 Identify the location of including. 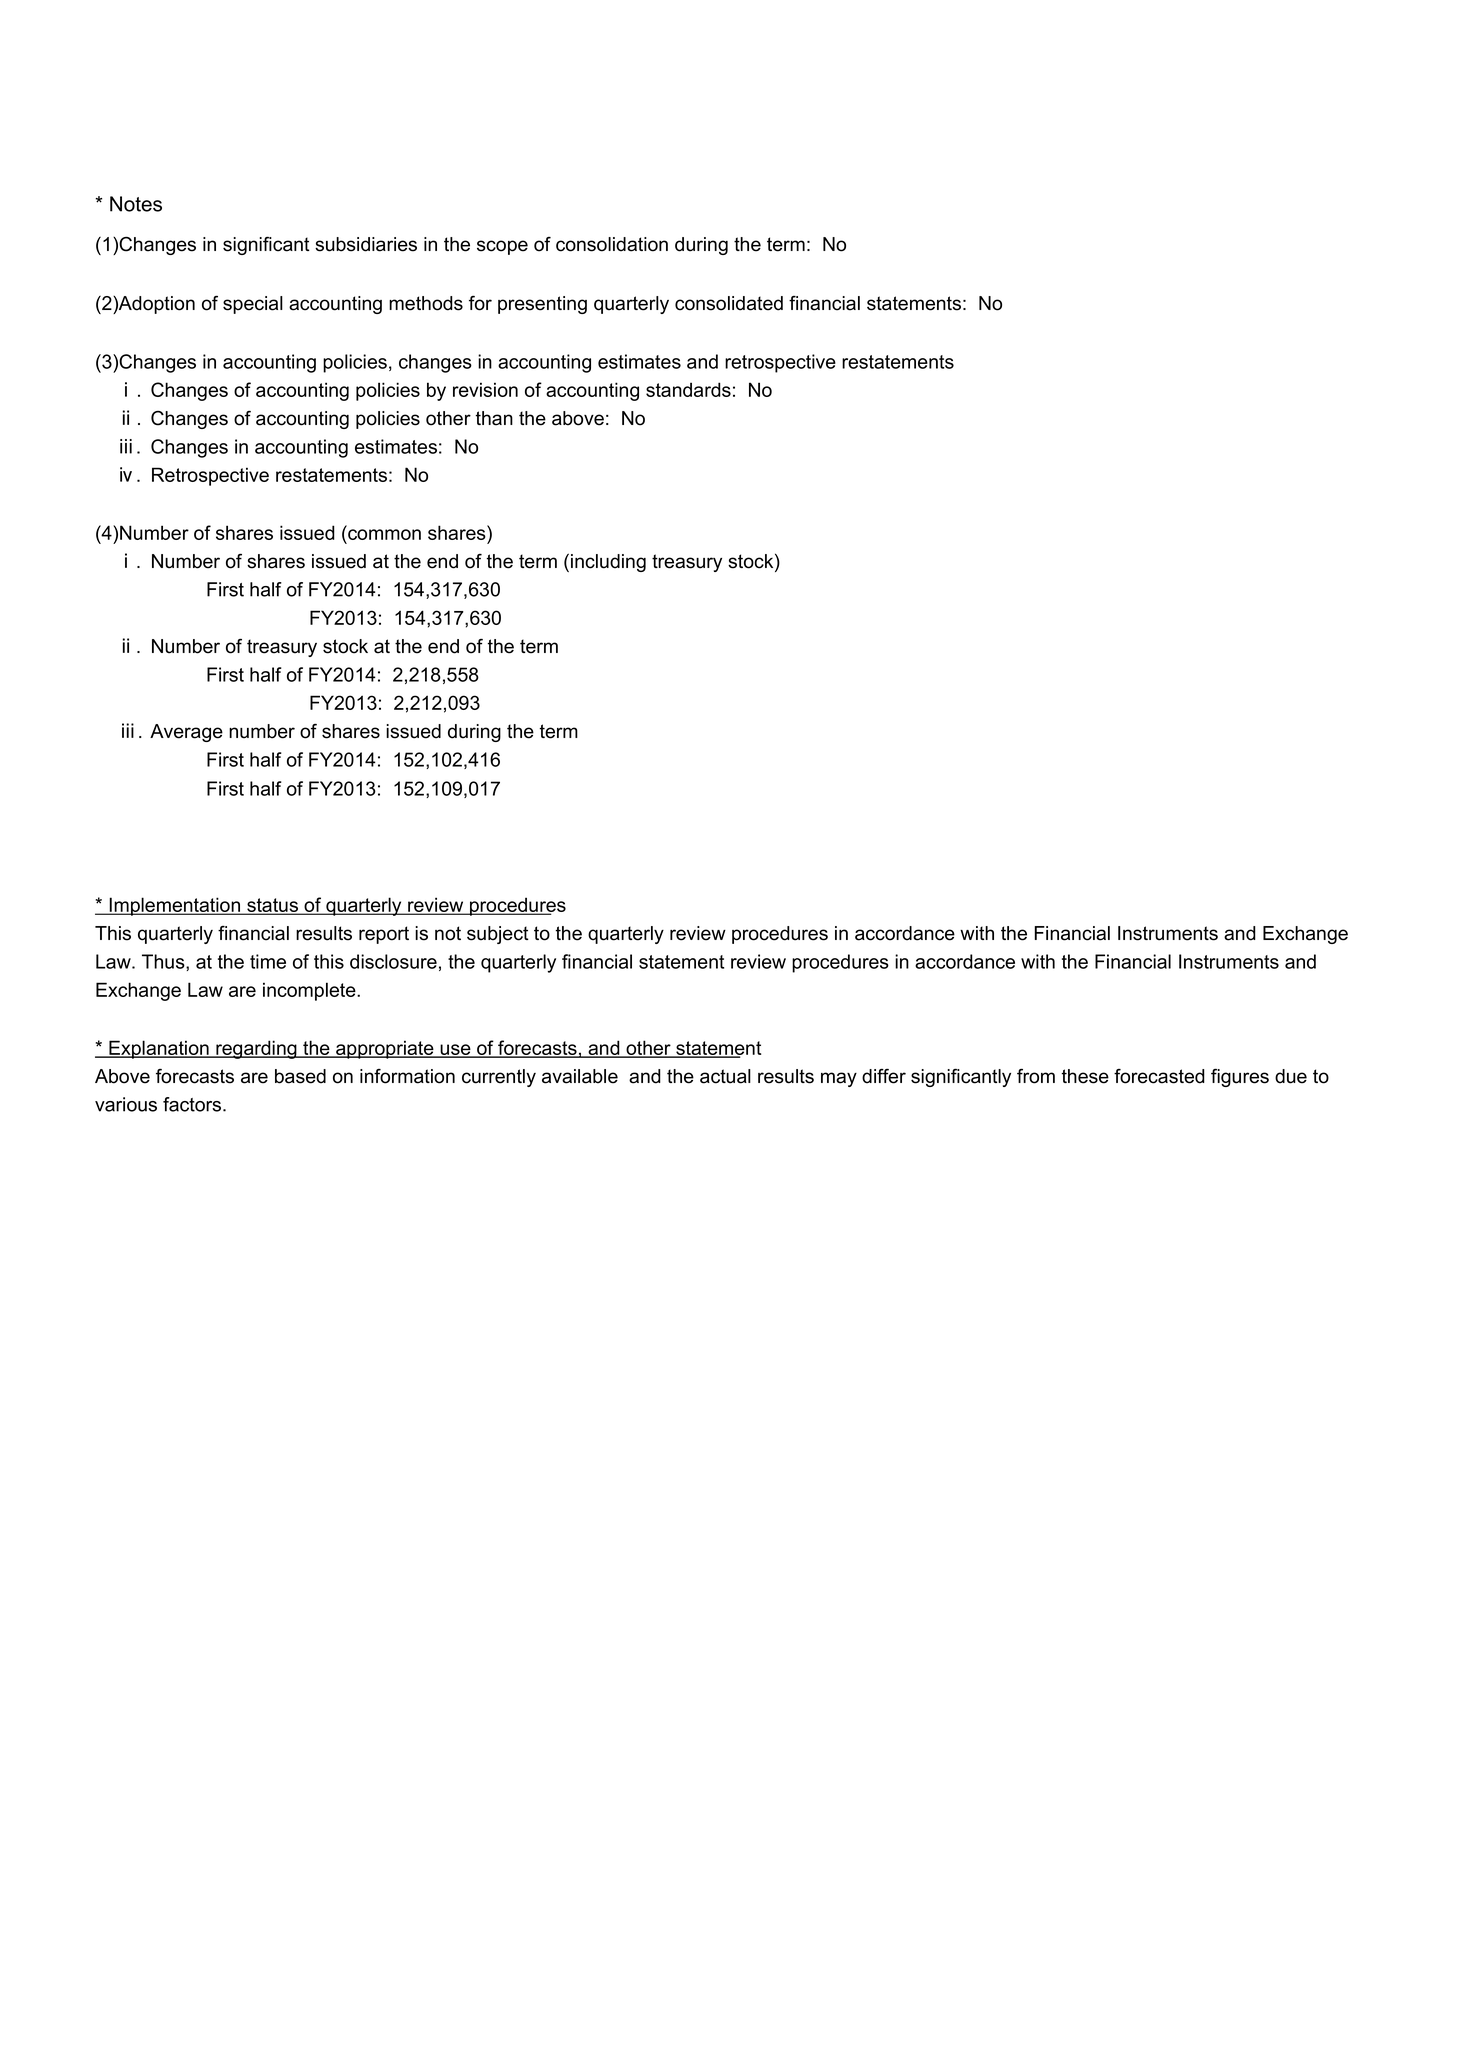
(608, 563).
